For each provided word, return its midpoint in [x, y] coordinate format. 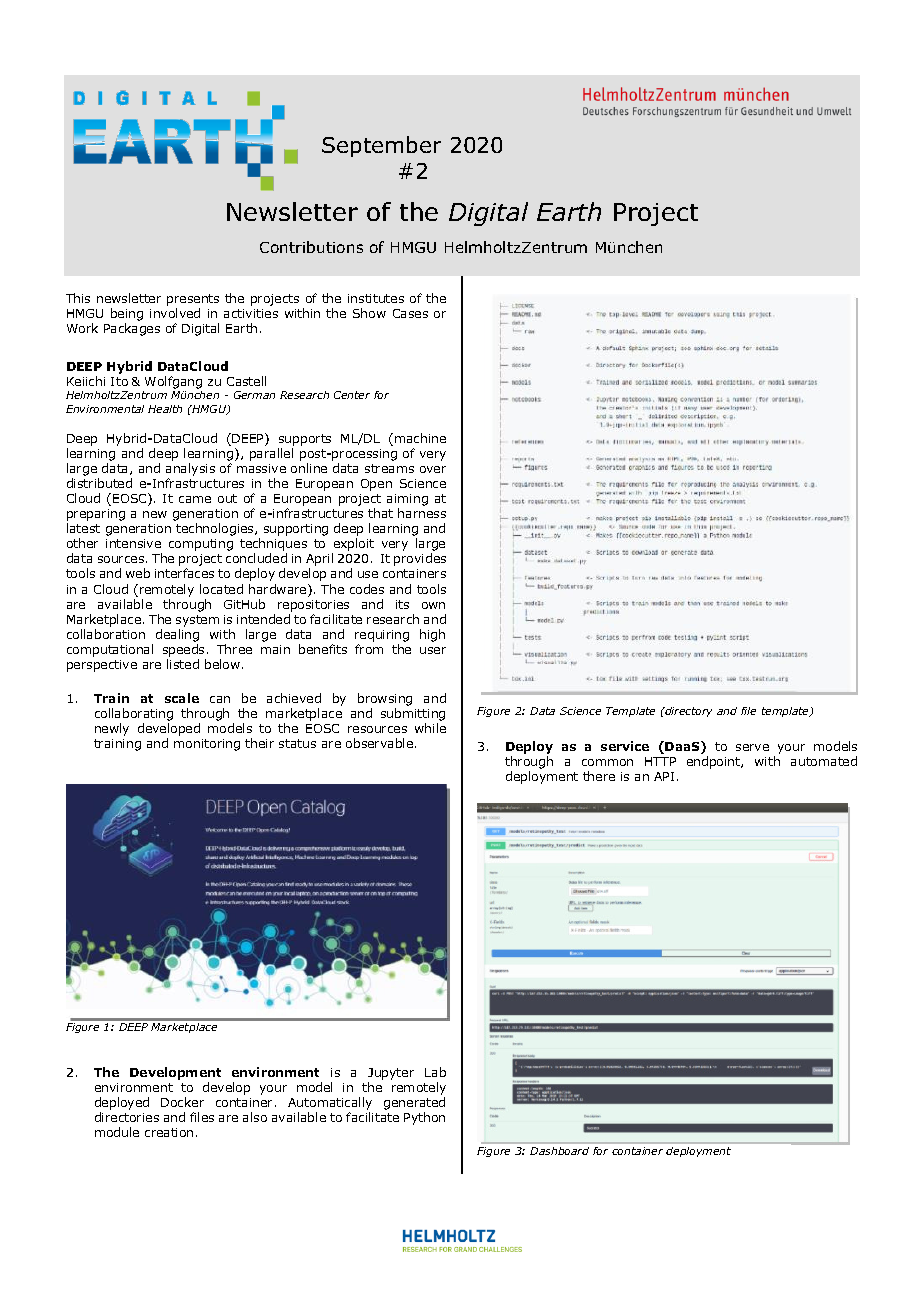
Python [424, 1118]
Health [165, 409]
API [664, 776]
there [599, 776]
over [433, 469]
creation [169, 1132]
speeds [183, 650]
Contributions [311, 247]
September [381, 146]
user [433, 650]
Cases [410, 313]
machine [420, 438]
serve [752, 747]
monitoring [207, 745]
